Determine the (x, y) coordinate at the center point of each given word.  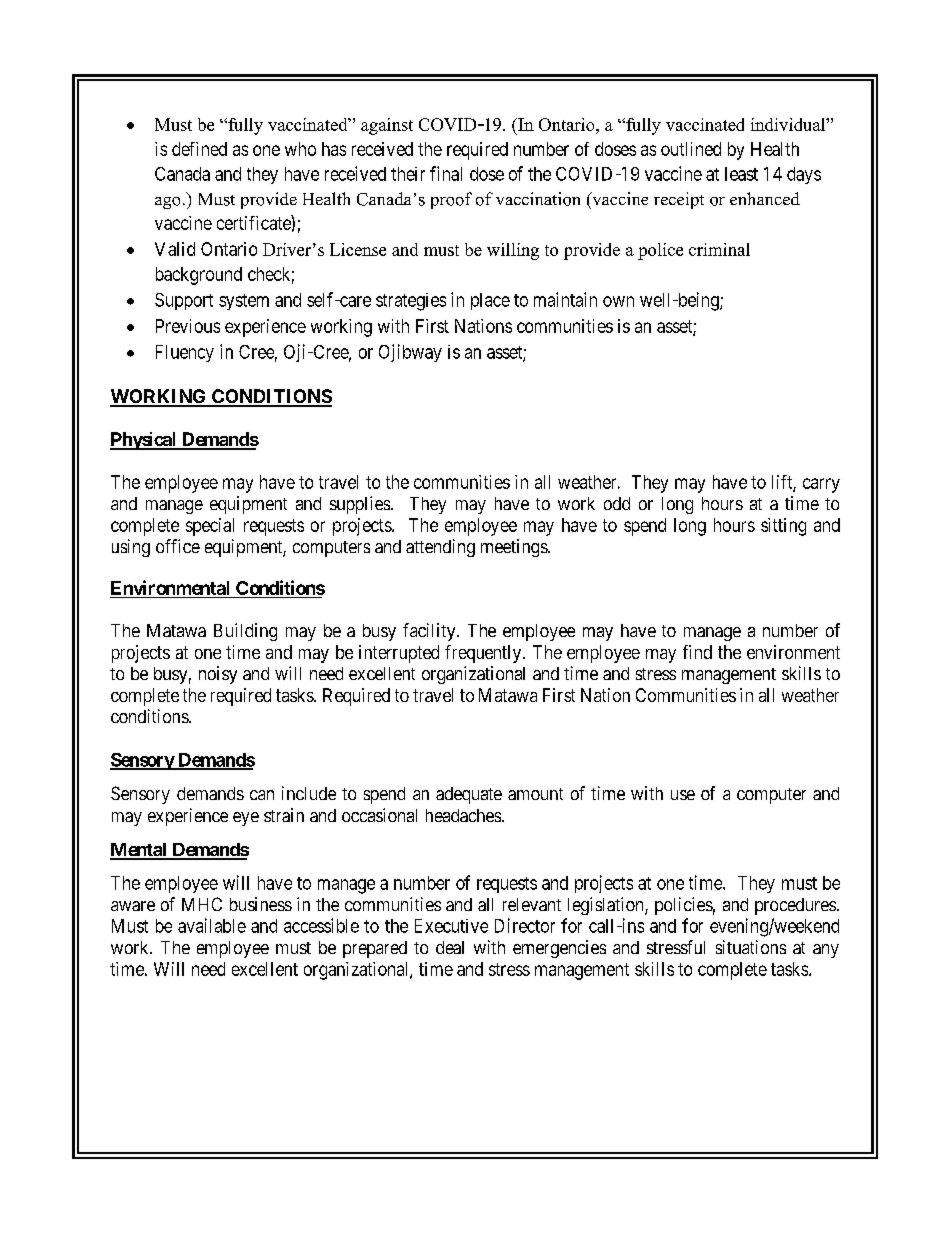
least (741, 174)
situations (751, 947)
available (212, 925)
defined (199, 149)
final (446, 173)
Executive (451, 926)
